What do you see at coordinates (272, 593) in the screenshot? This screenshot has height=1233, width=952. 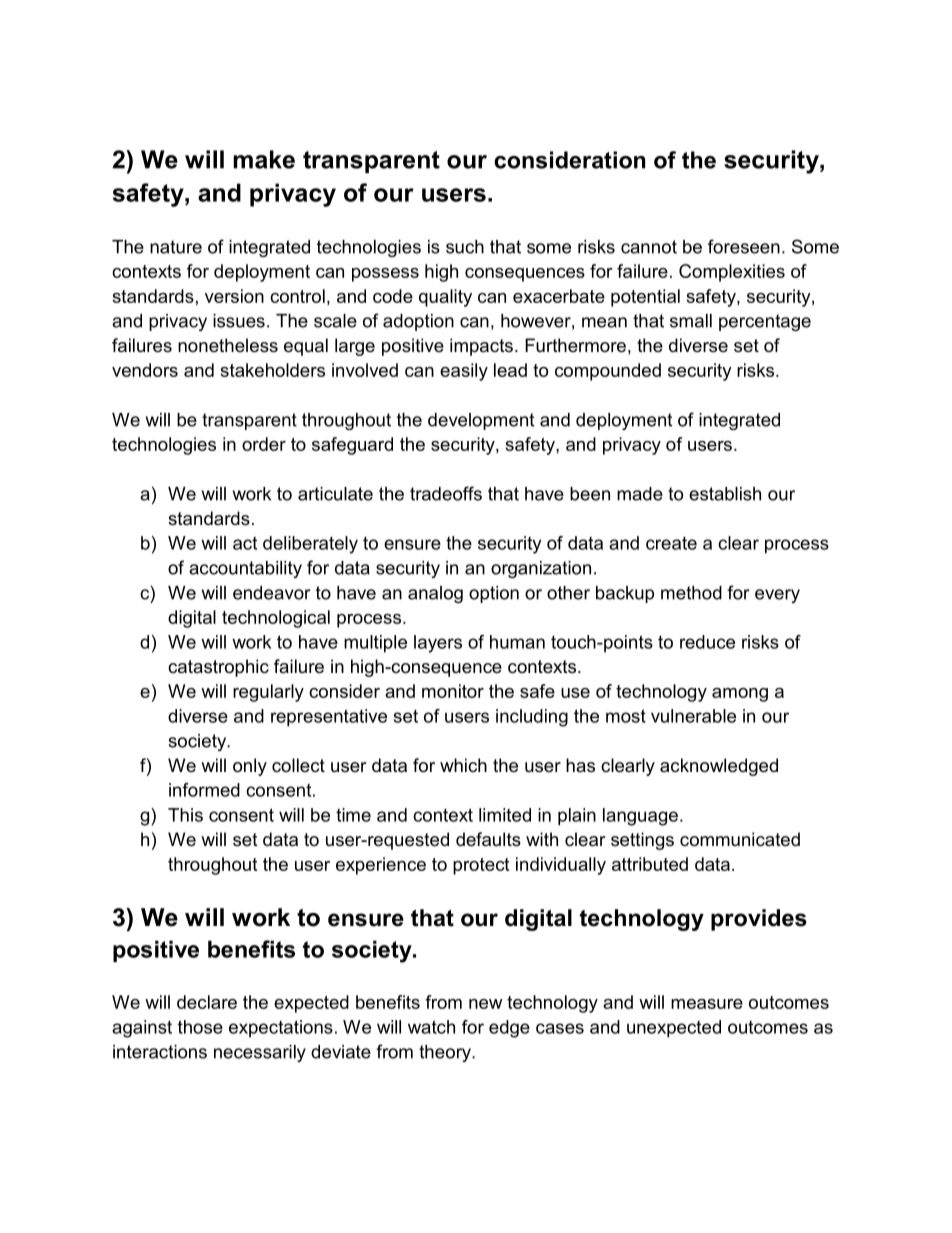 I see `endeavor` at bounding box center [272, 593].
